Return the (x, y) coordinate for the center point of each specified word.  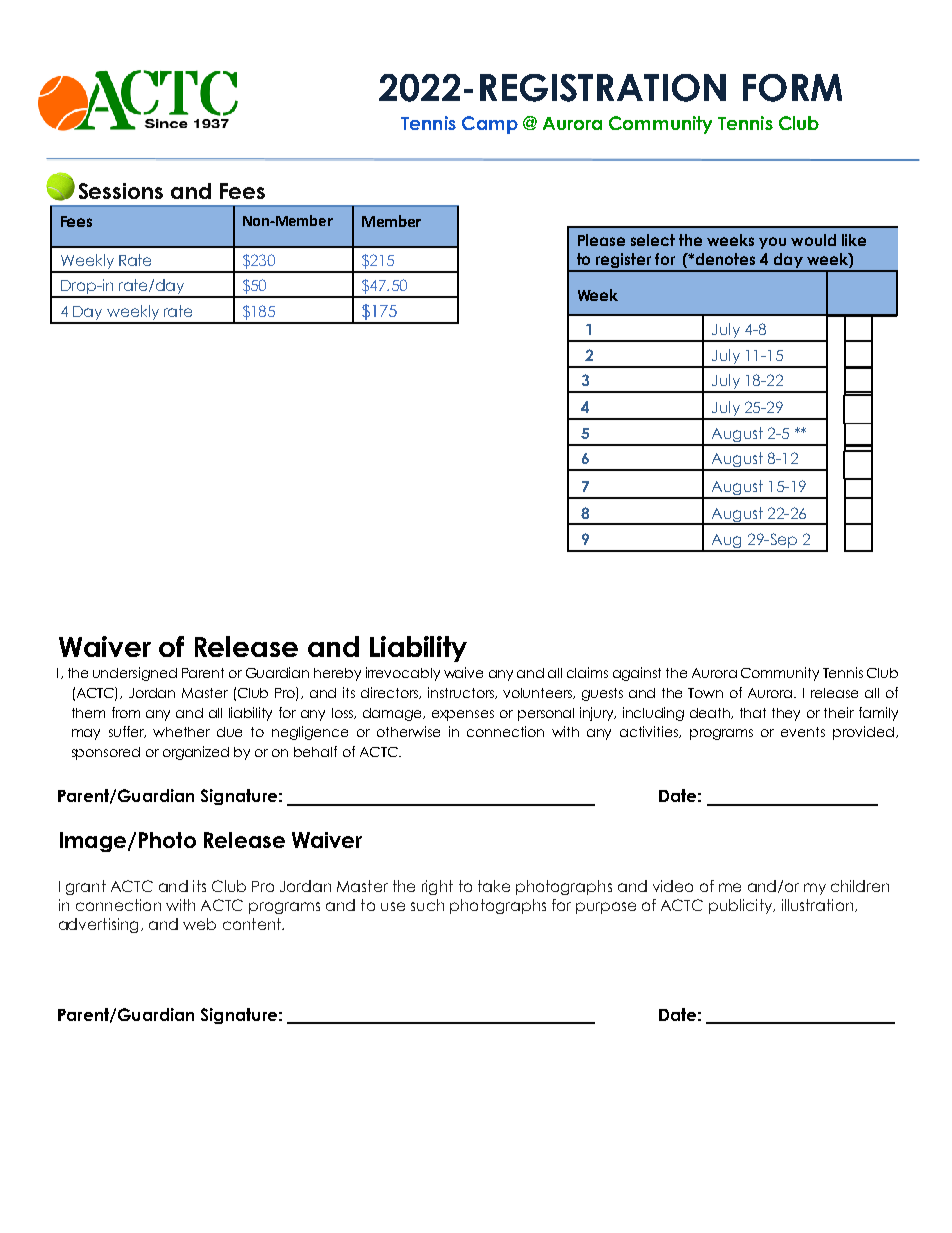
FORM (792, 88)
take (494, 886)
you (772, 243)
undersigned (135, 674)
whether (181, 732)
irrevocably (403, 674)
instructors (462, 693)
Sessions (121, 191)
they (786, 714)
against (637, 674)
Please (601, 240)
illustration (819, 905)
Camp (490, 125)
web (199, 924)
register (623, 262)
